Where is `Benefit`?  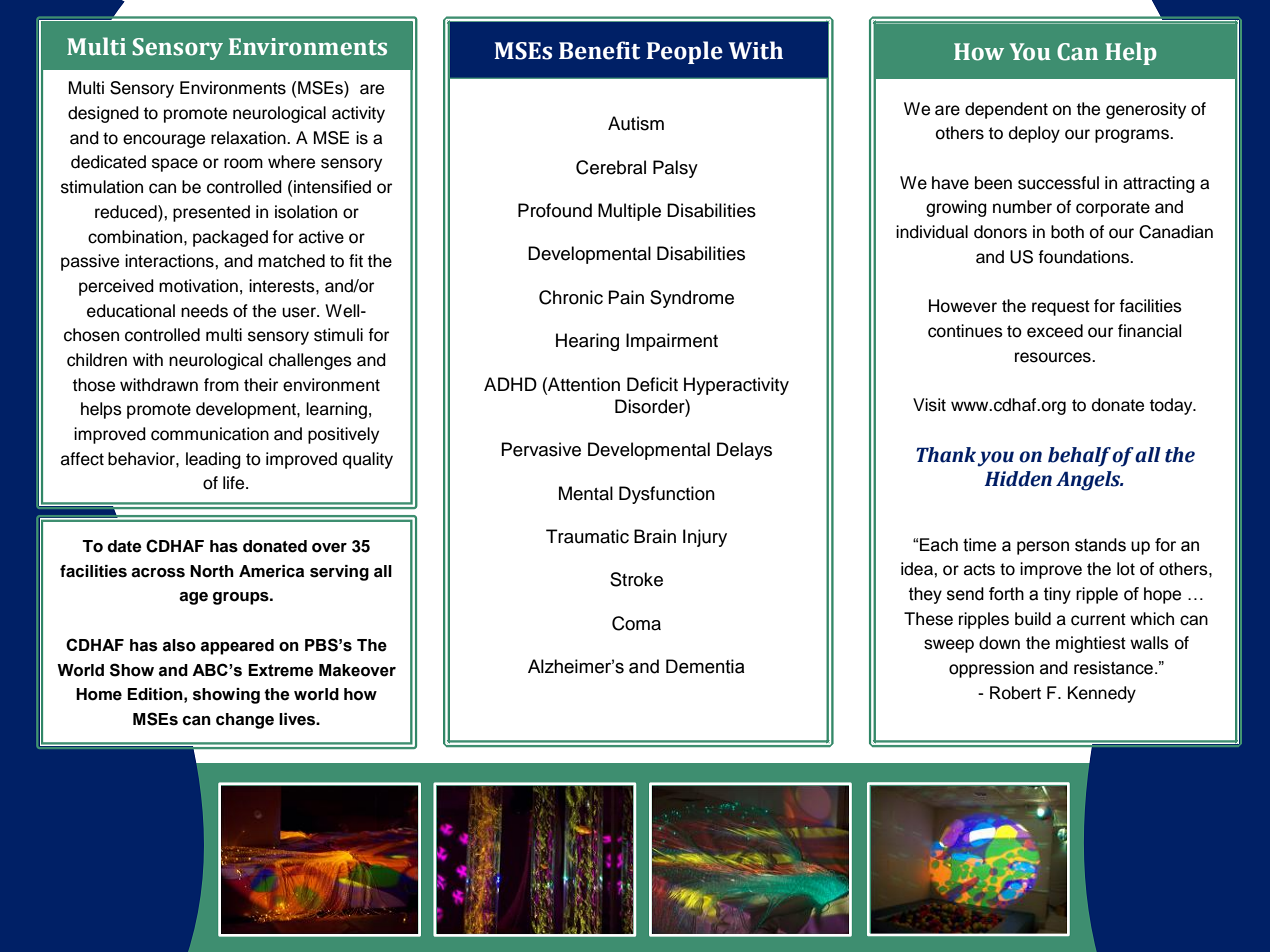
Benefit is located at coordinates (599, 50).
